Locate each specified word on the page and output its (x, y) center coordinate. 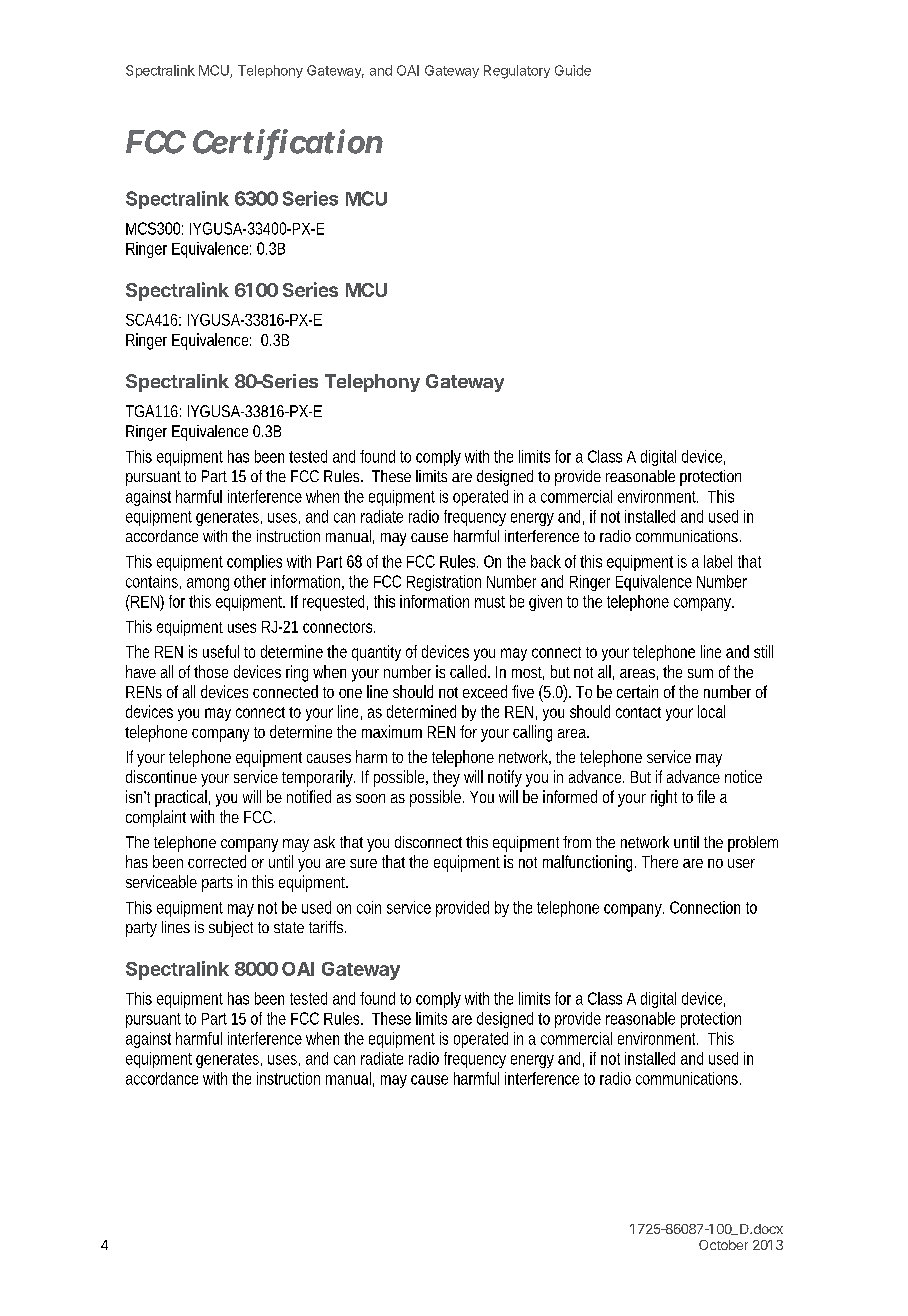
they (446, 778)
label (718, 561)
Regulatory (517, 72)
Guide (573, 70)
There (660, 861)
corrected (217, 861)
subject (231, 929)
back (546, 561)
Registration (444, 583)
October (723, 1245)
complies (254, 563)
